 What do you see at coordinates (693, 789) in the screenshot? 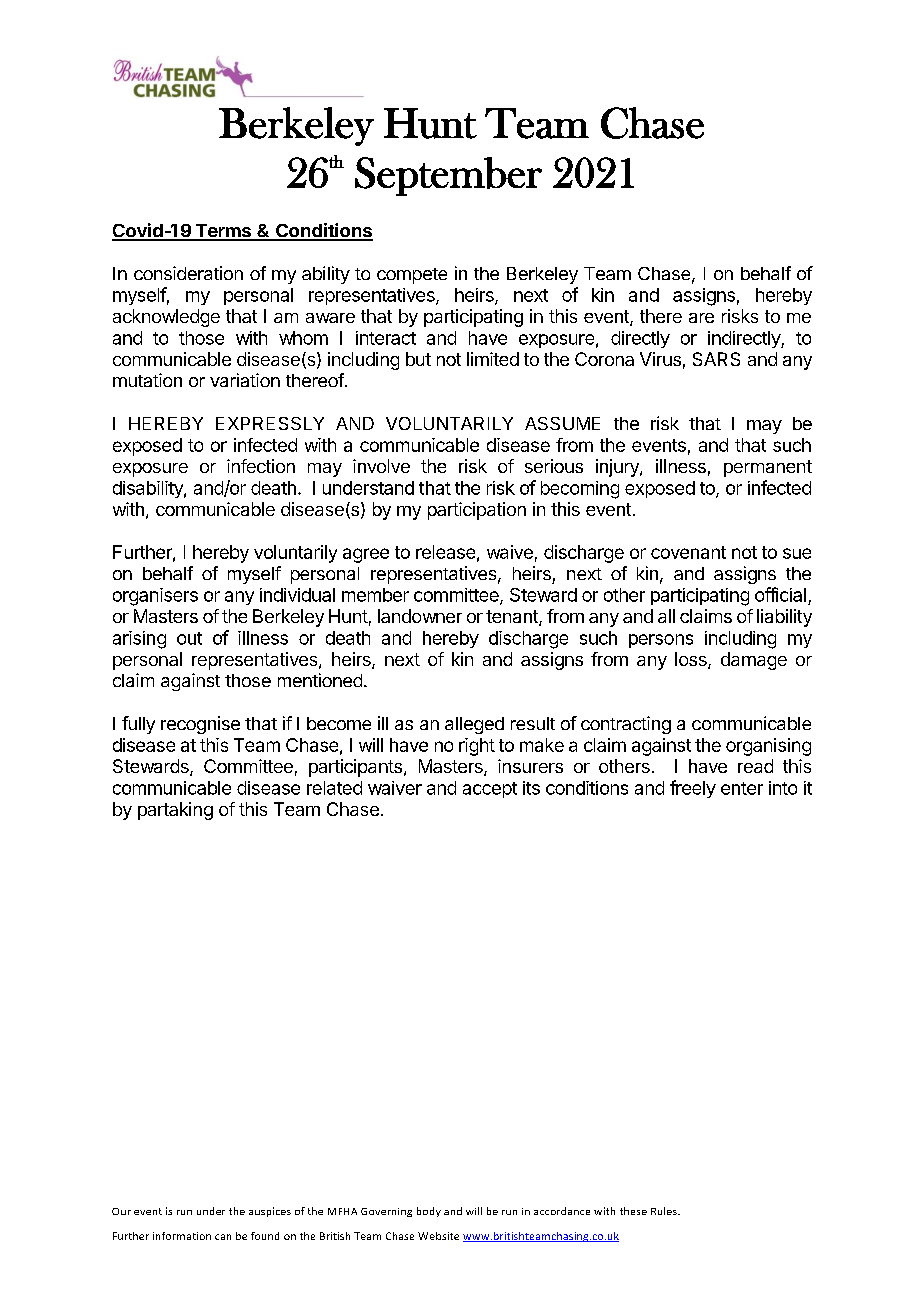
I see `freely` at bounding box center [693, 789].
